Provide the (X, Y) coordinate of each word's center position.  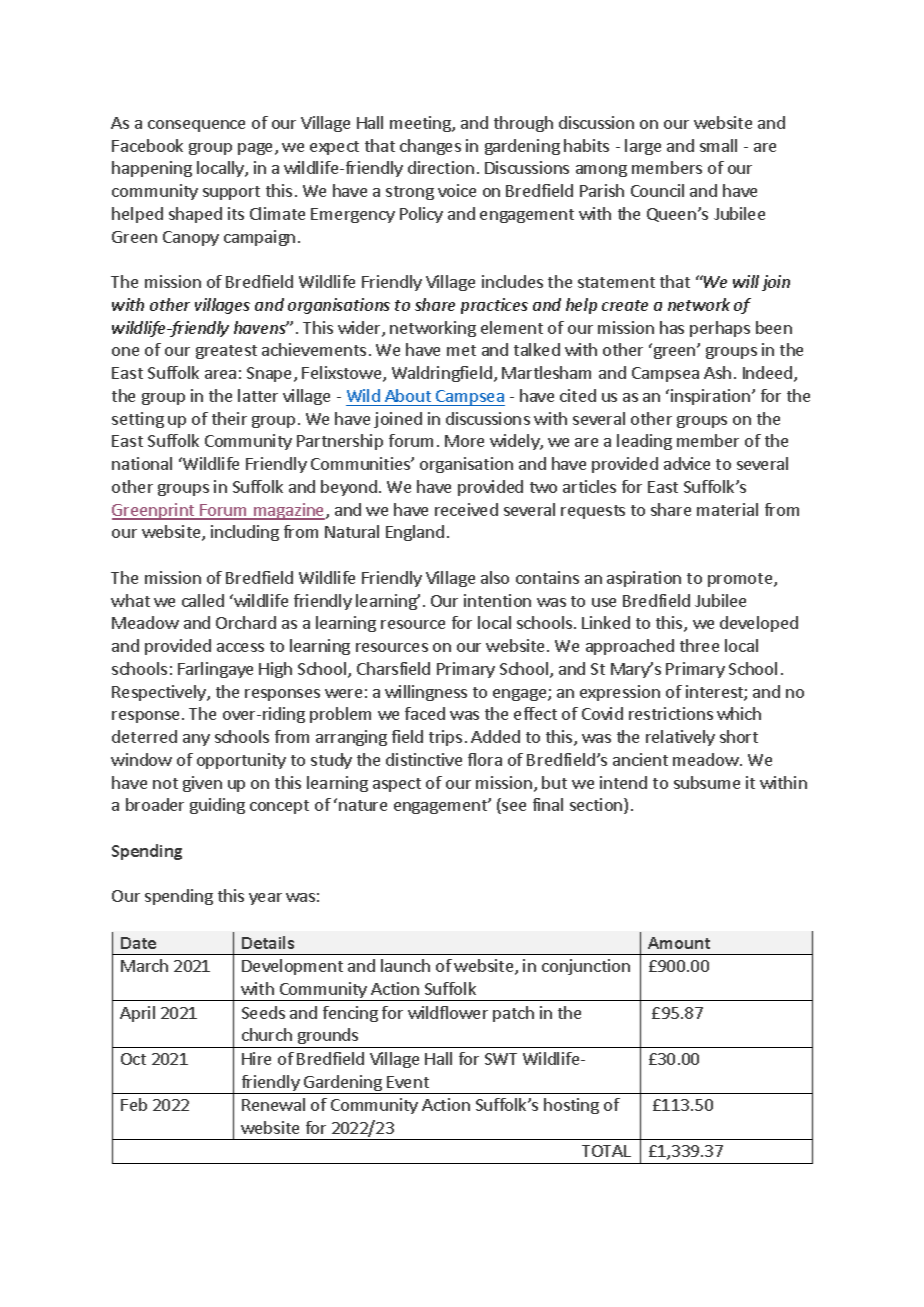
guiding (217, 806)
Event (408, 1082)
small (718, 145)
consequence (196, 126)
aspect (397, 785)
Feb (134, 1104)
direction (441, 167)
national (142, 463)
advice (687, 463)
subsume (707, 782)
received (466, 509)
